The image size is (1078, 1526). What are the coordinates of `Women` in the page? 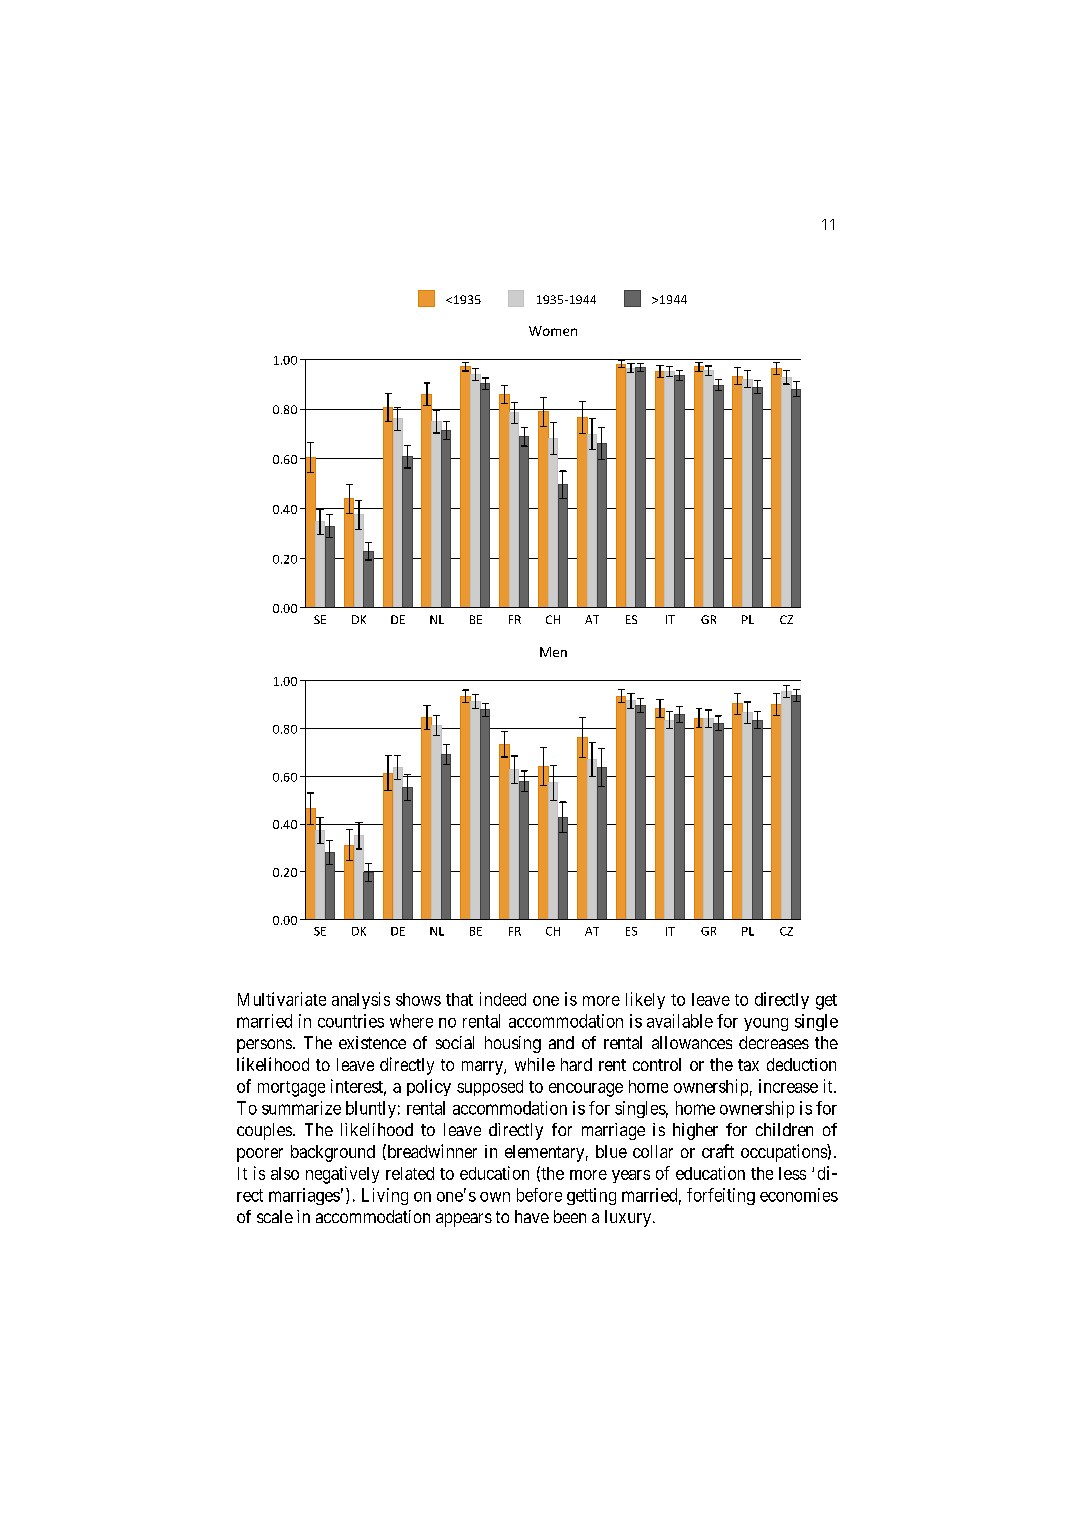 It's located at (553, 331).
